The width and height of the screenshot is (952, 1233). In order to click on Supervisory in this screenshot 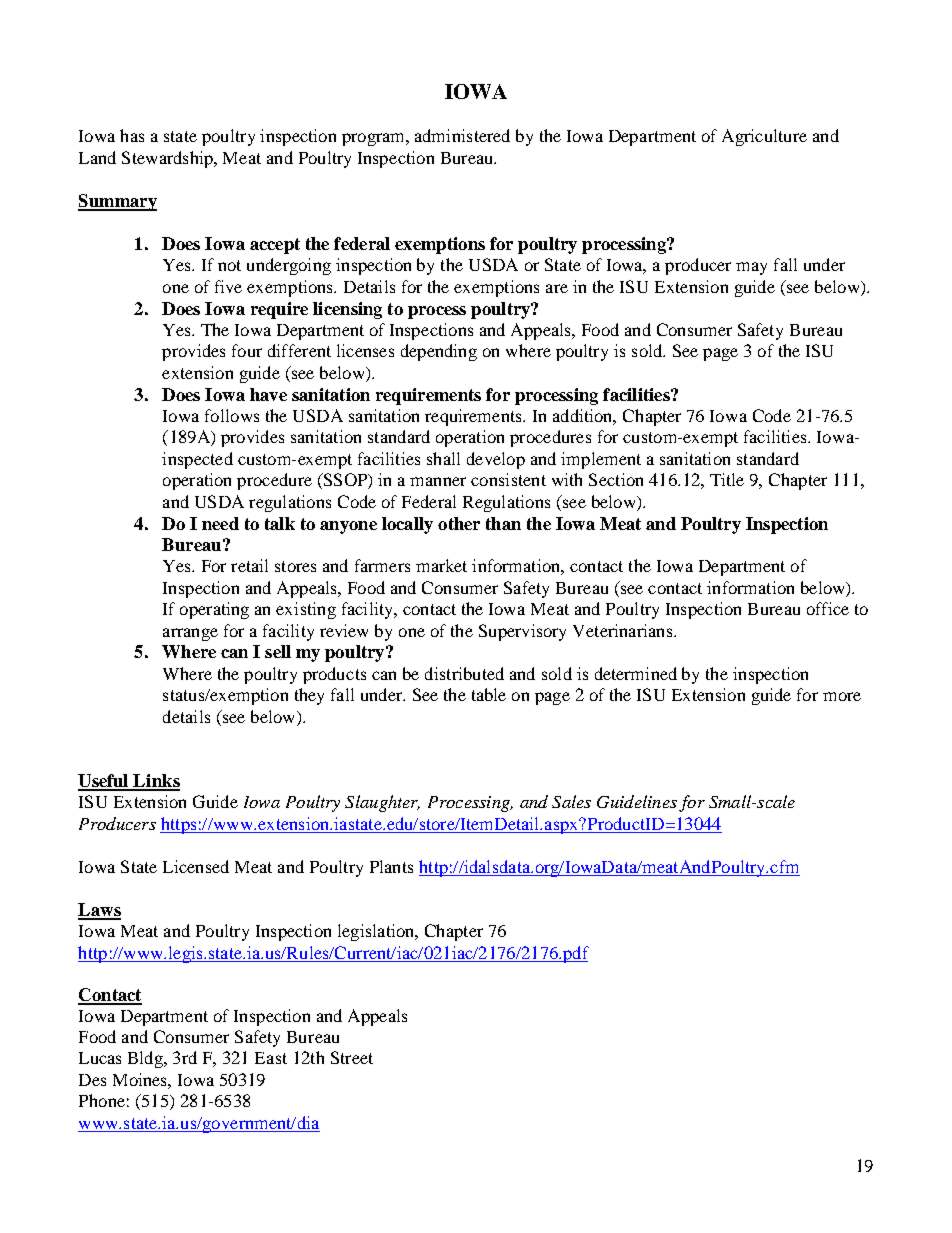, I will do `click(522, 632)`.
